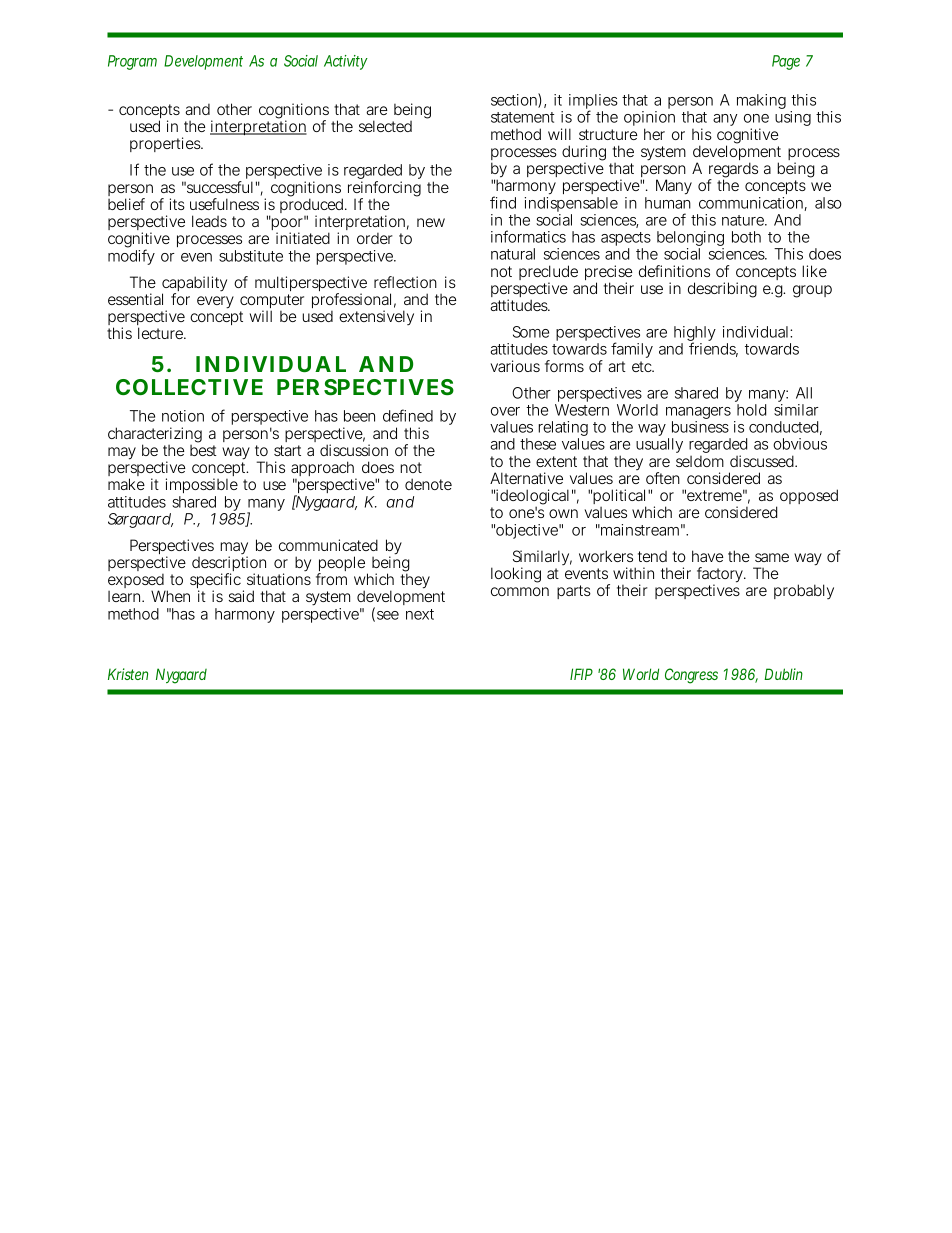 This screenshot has height=1233, width=952. I want to click on next, so click(420, 614).
